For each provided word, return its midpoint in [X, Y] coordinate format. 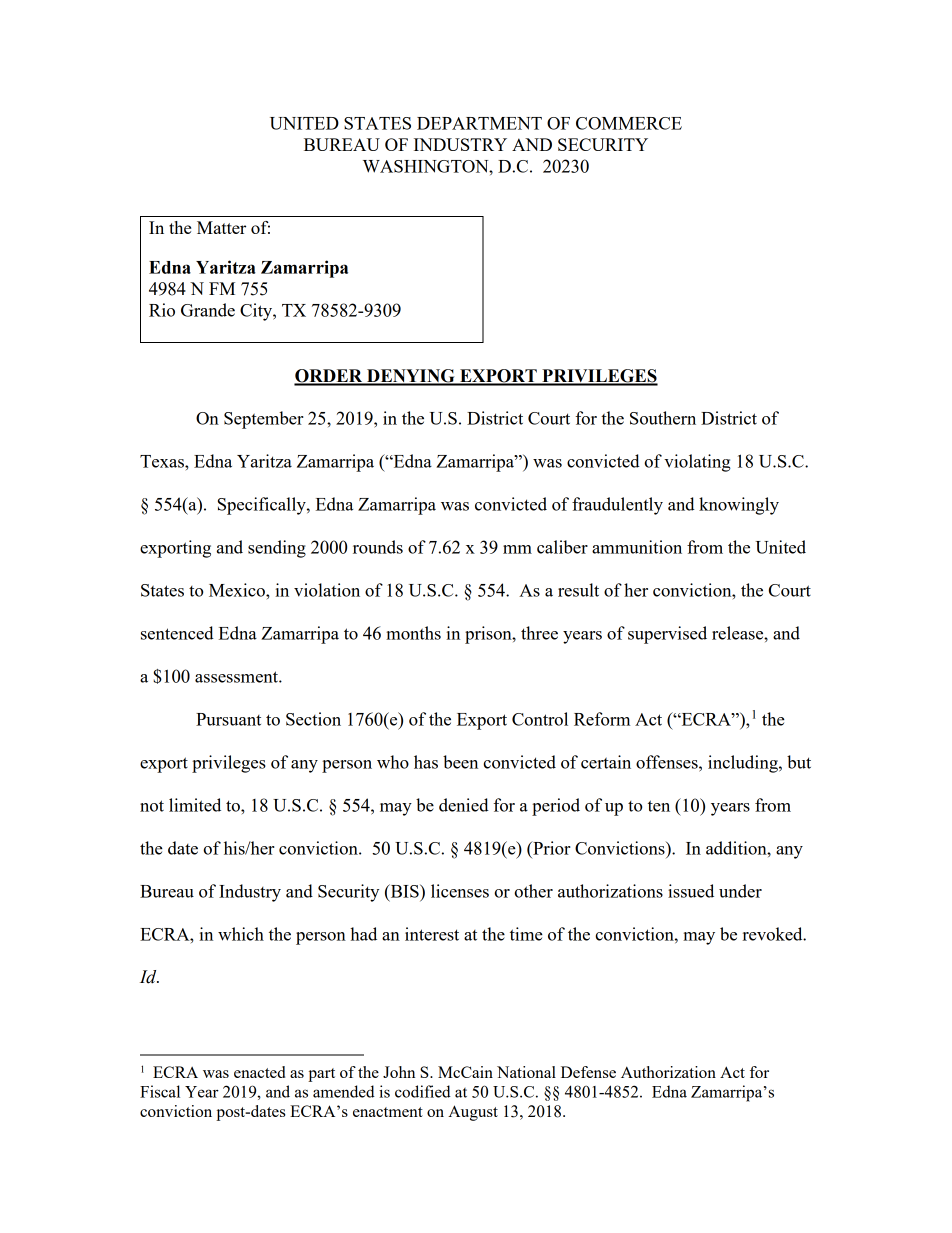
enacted [259, 1072]
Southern [663, 418]
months [413, 633]
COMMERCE [629, 123]
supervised [667, 635]
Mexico [238, 590]
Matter [221, 227]
